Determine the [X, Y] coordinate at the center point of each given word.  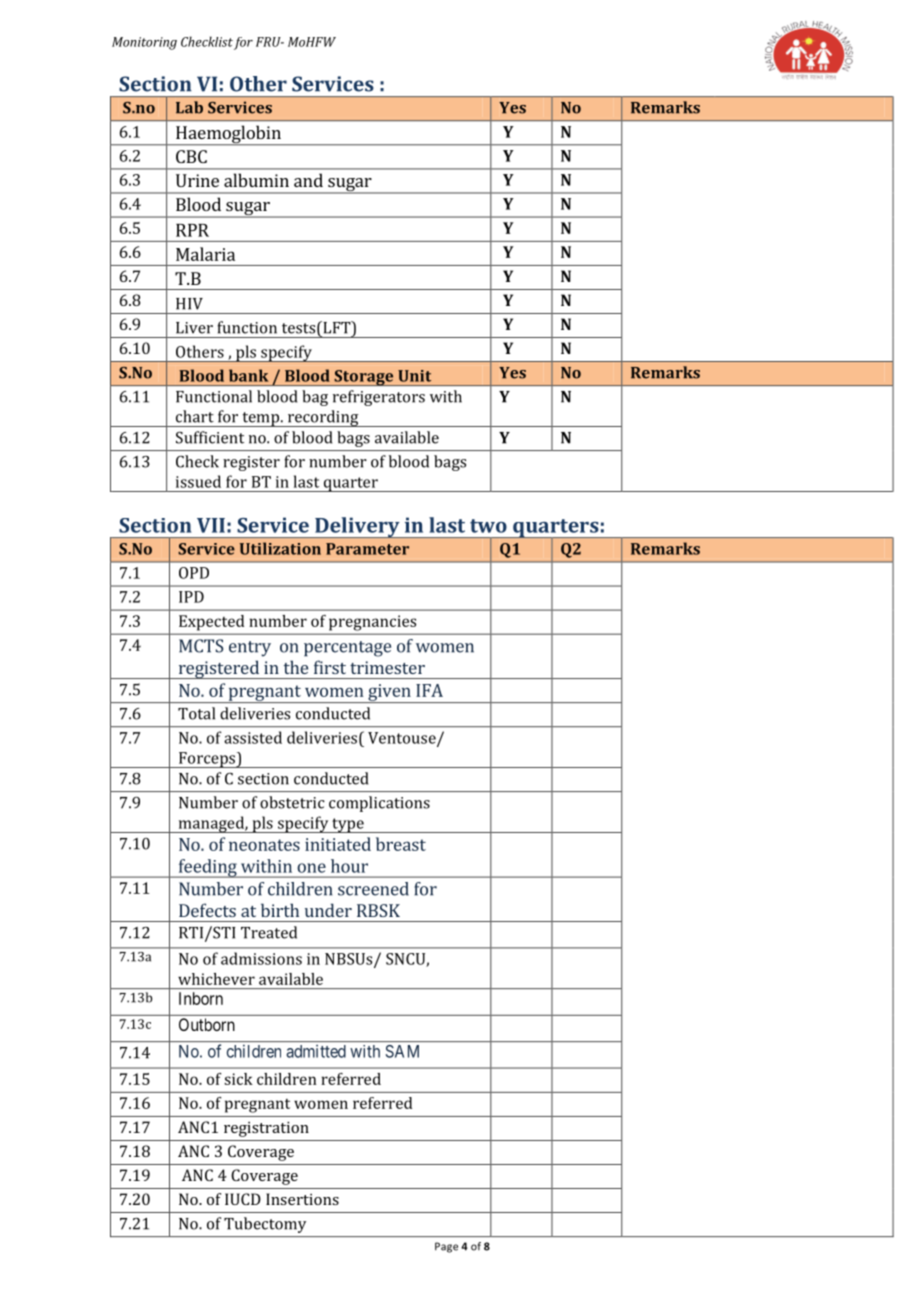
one [311, 868]
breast [401, 844]
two [488, 526]
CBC [191, 156]
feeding [207, 868]
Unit [414, 376]
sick [238, 1079]
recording [323, 418]
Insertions [302, 1199]
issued [198, 481]
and [308, 180]
